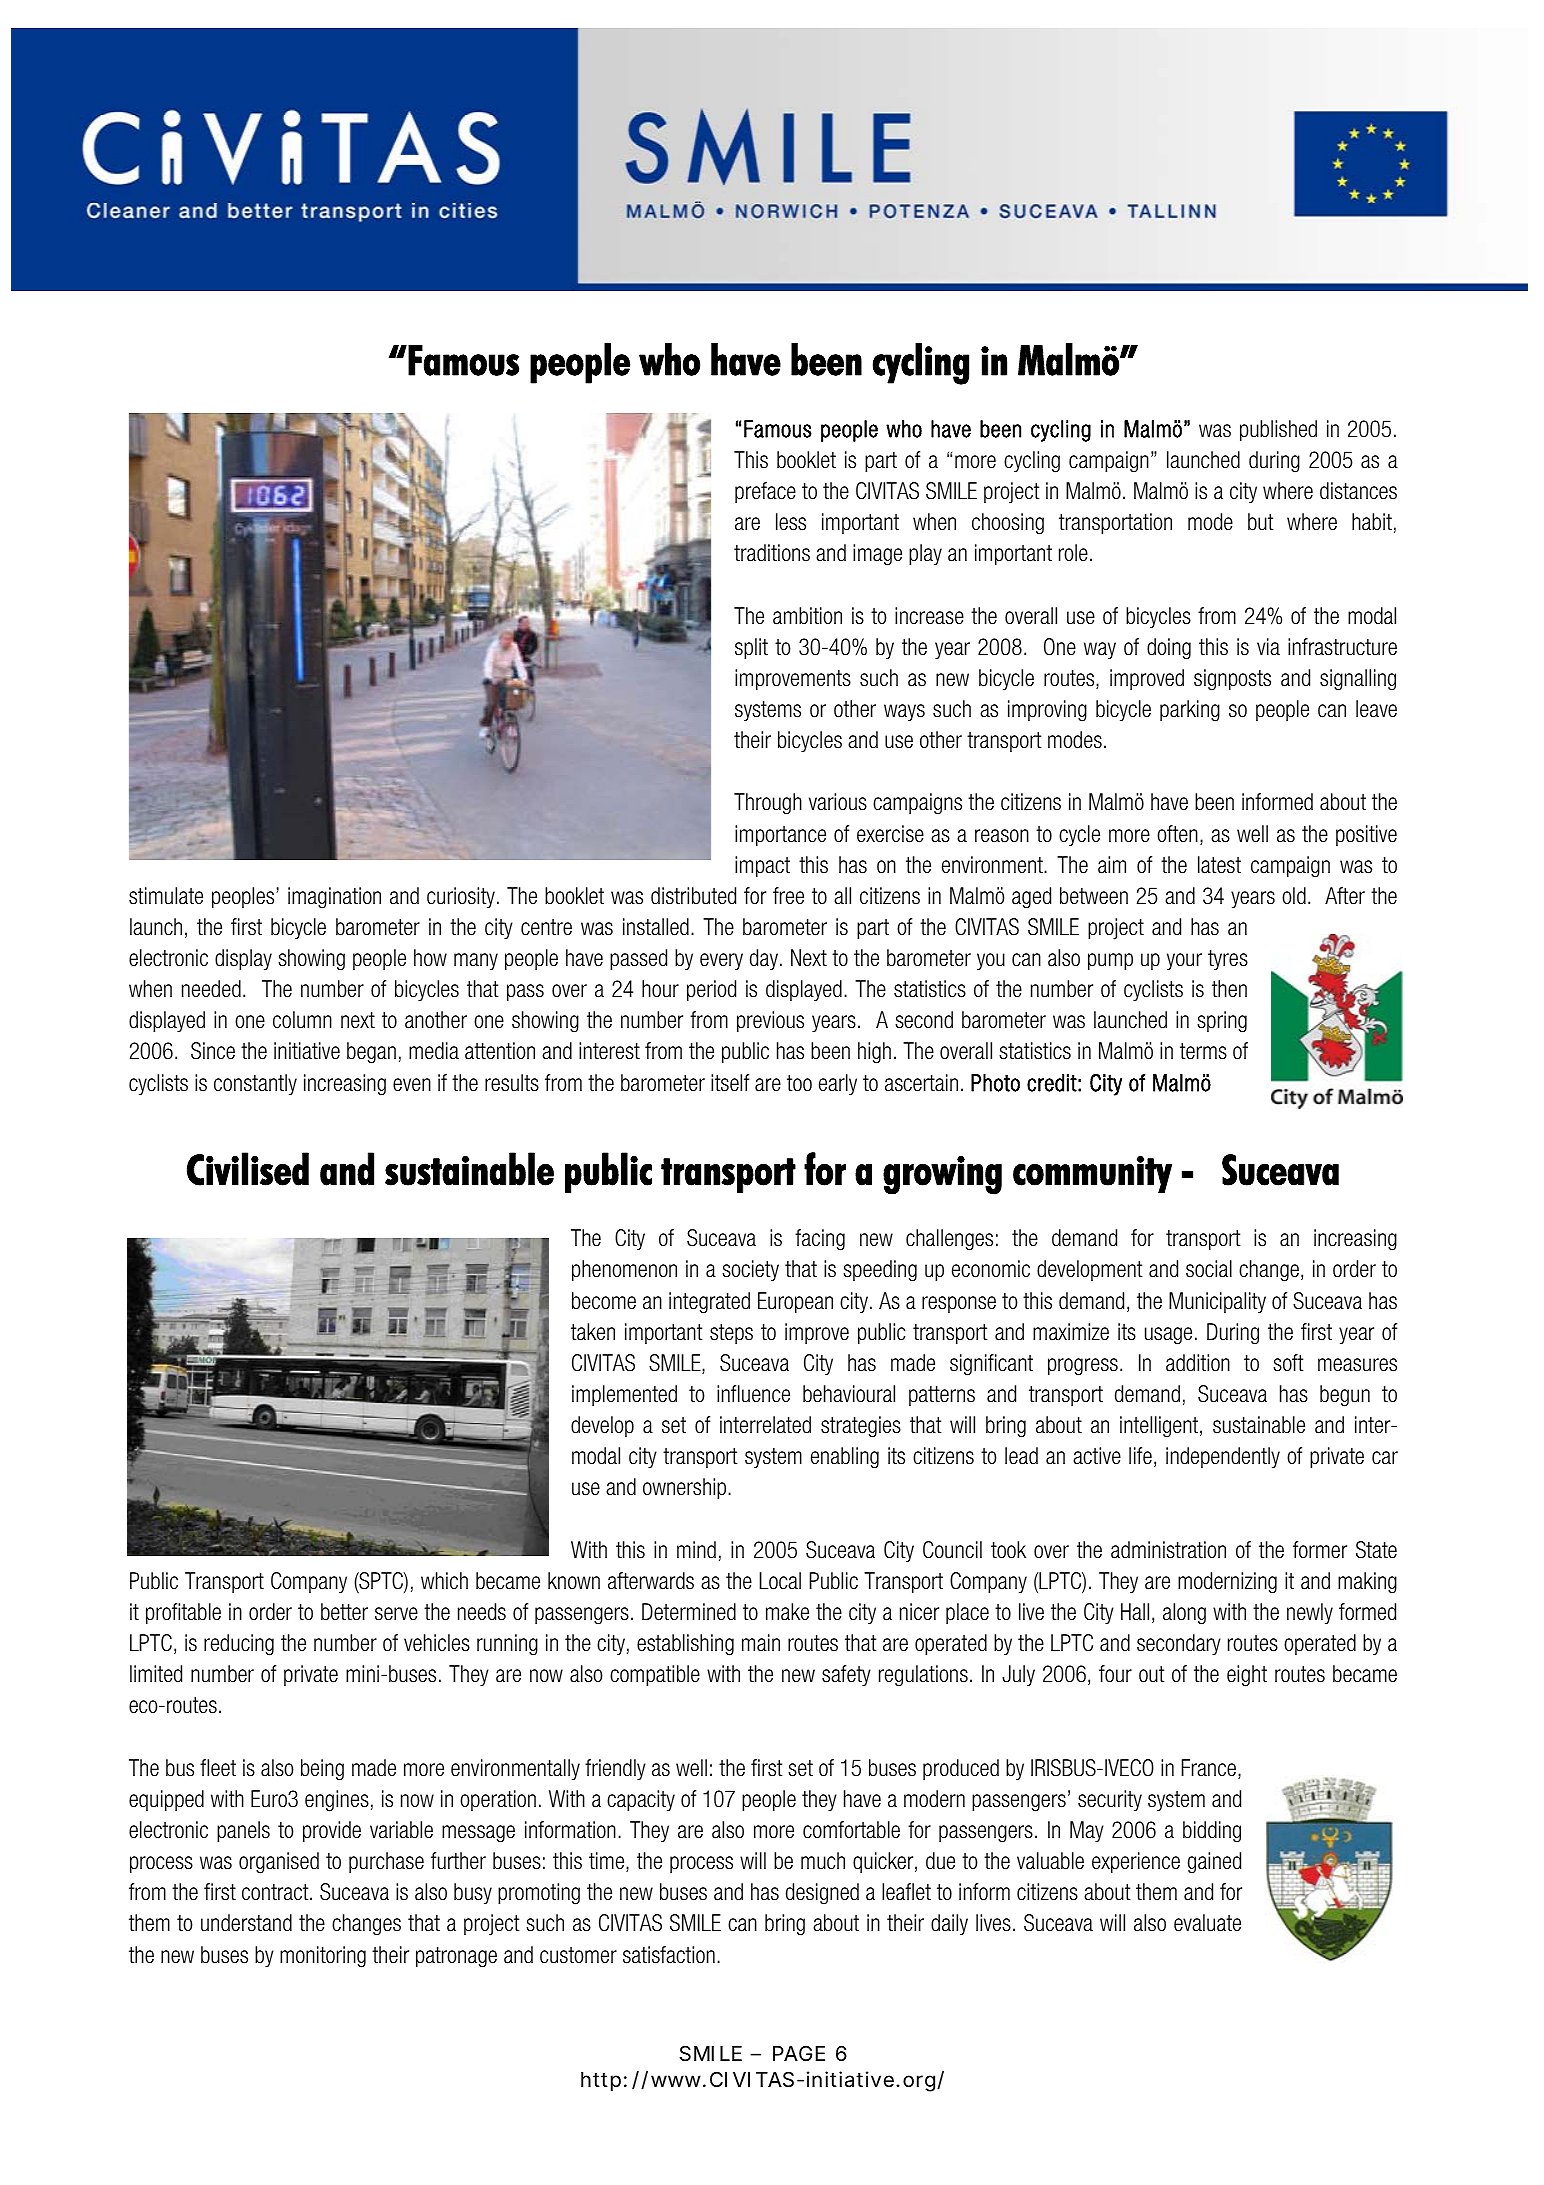 This image has width=1544, height=2185. Describe the element at coordinates (344, 1612) in the image. I see `better` at that location.
